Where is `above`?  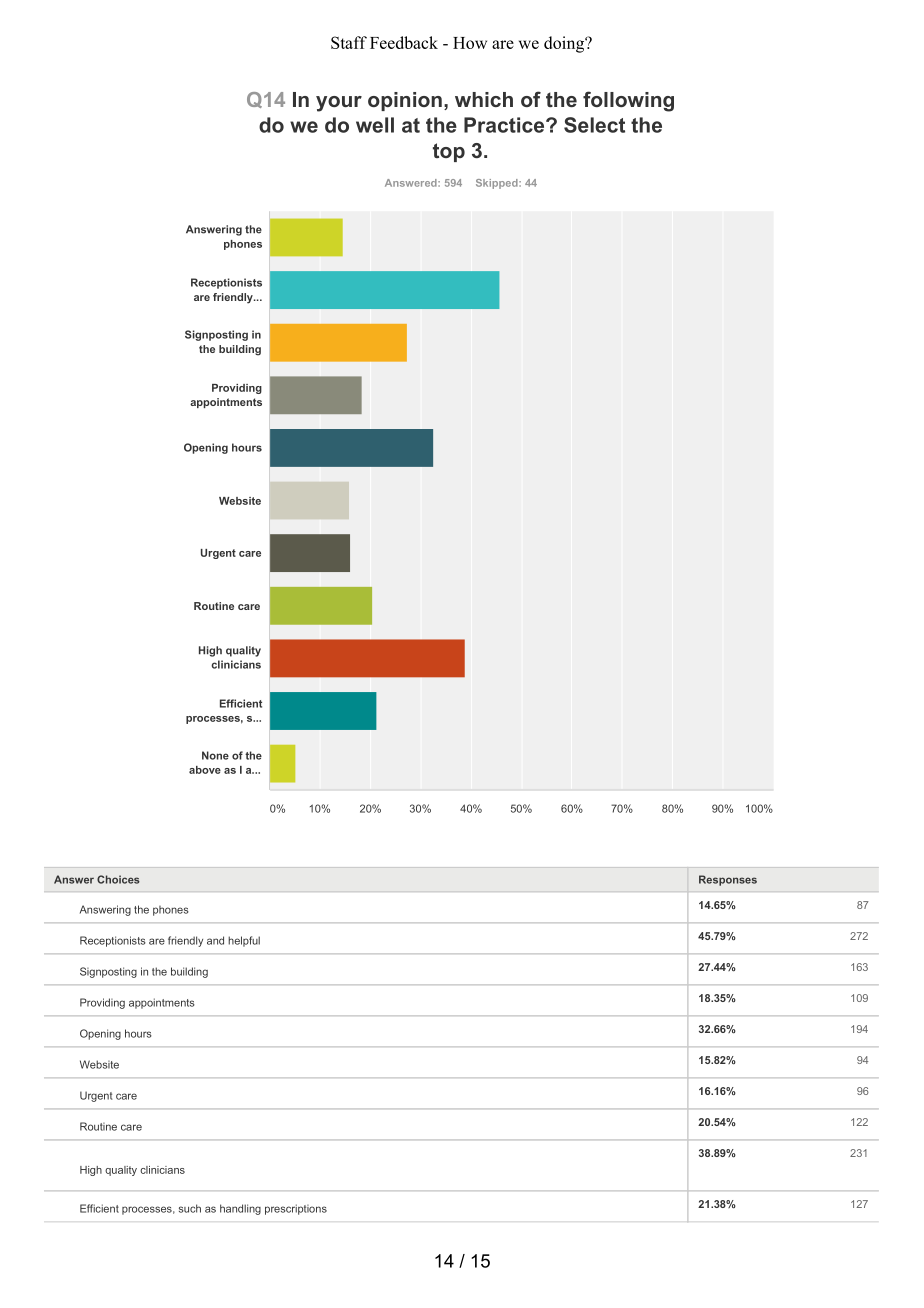 above is located at coordinates (205, 770).
